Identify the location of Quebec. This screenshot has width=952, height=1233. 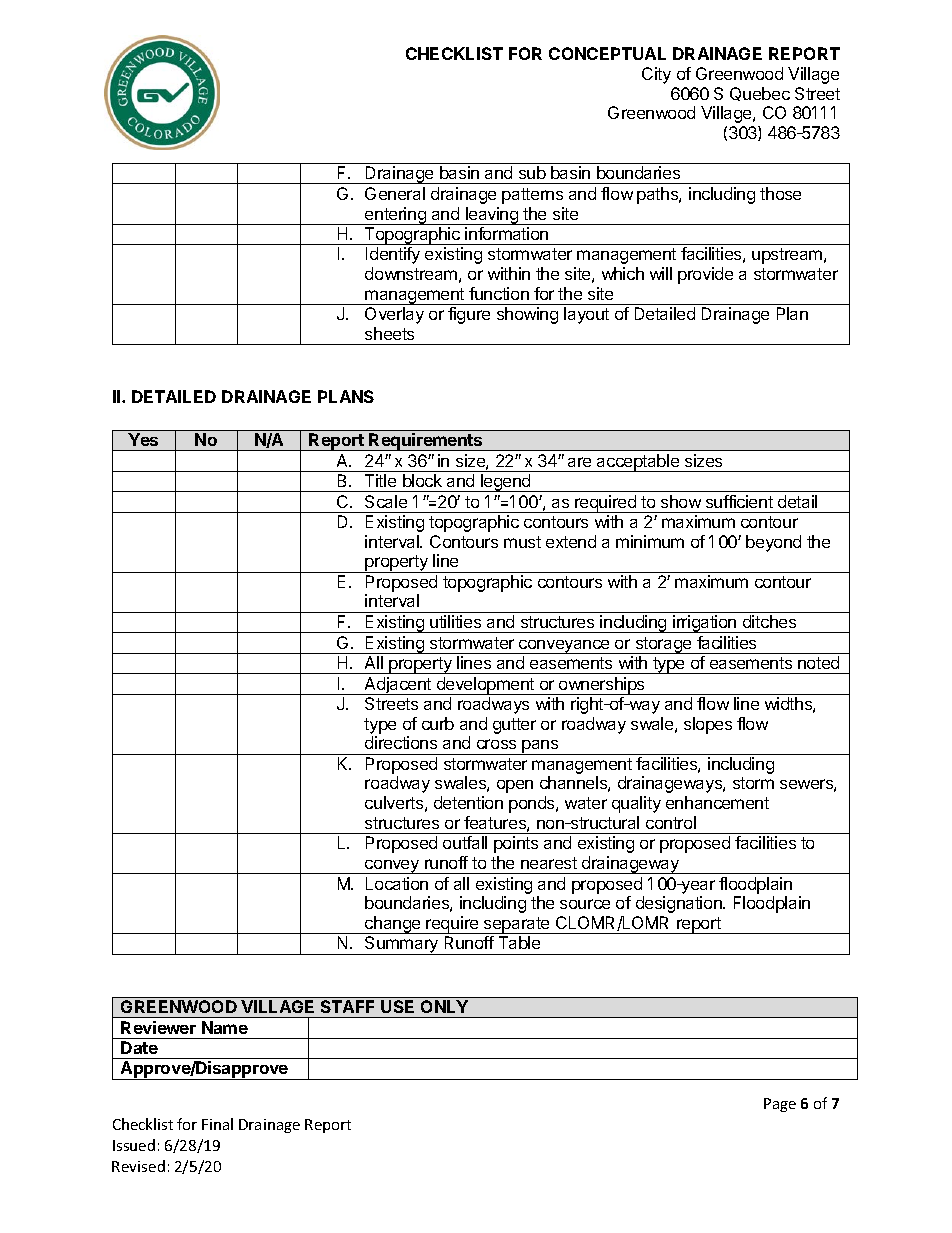
(760, 94).
